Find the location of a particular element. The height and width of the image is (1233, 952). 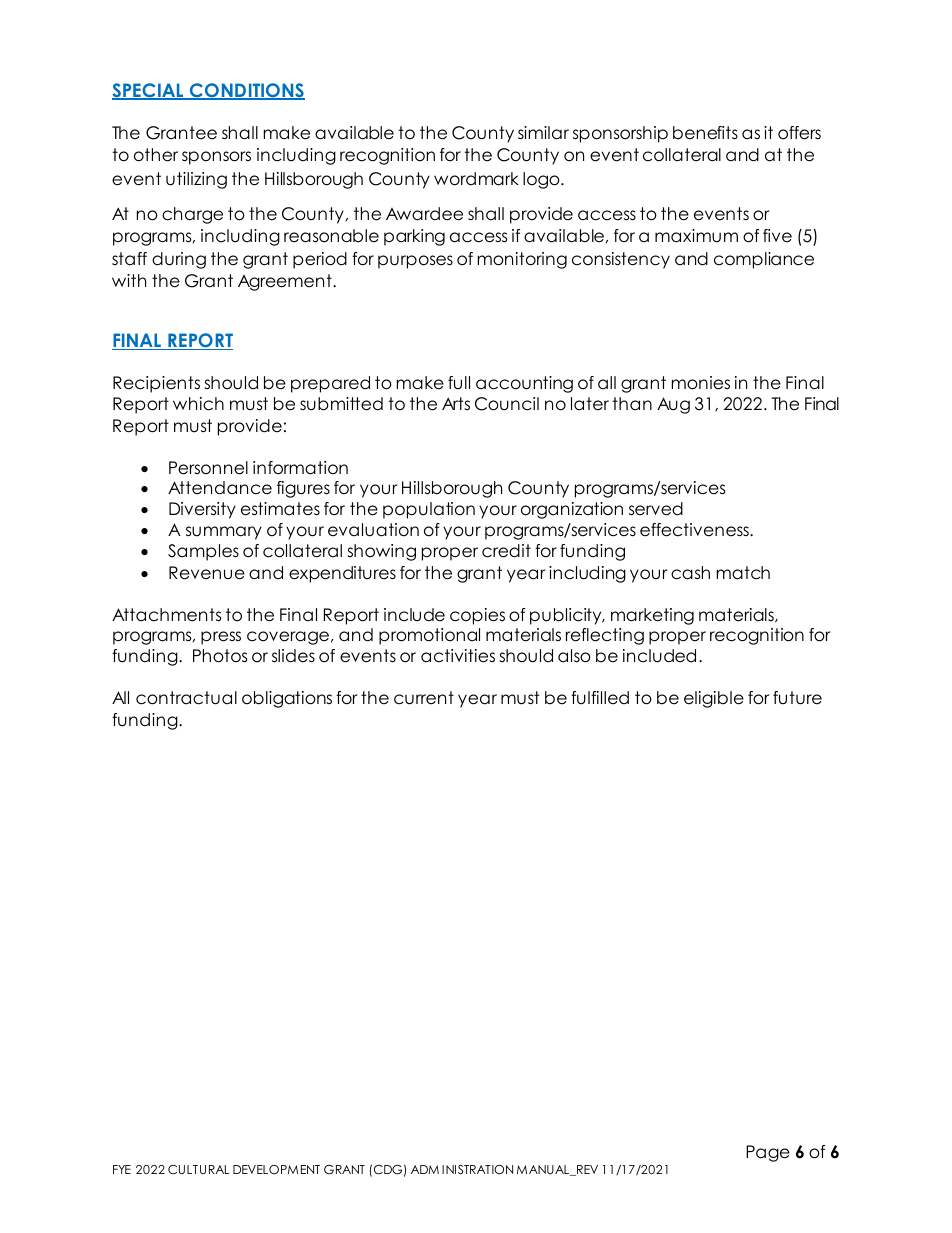

marketing is located at coordinates (652, 616).
